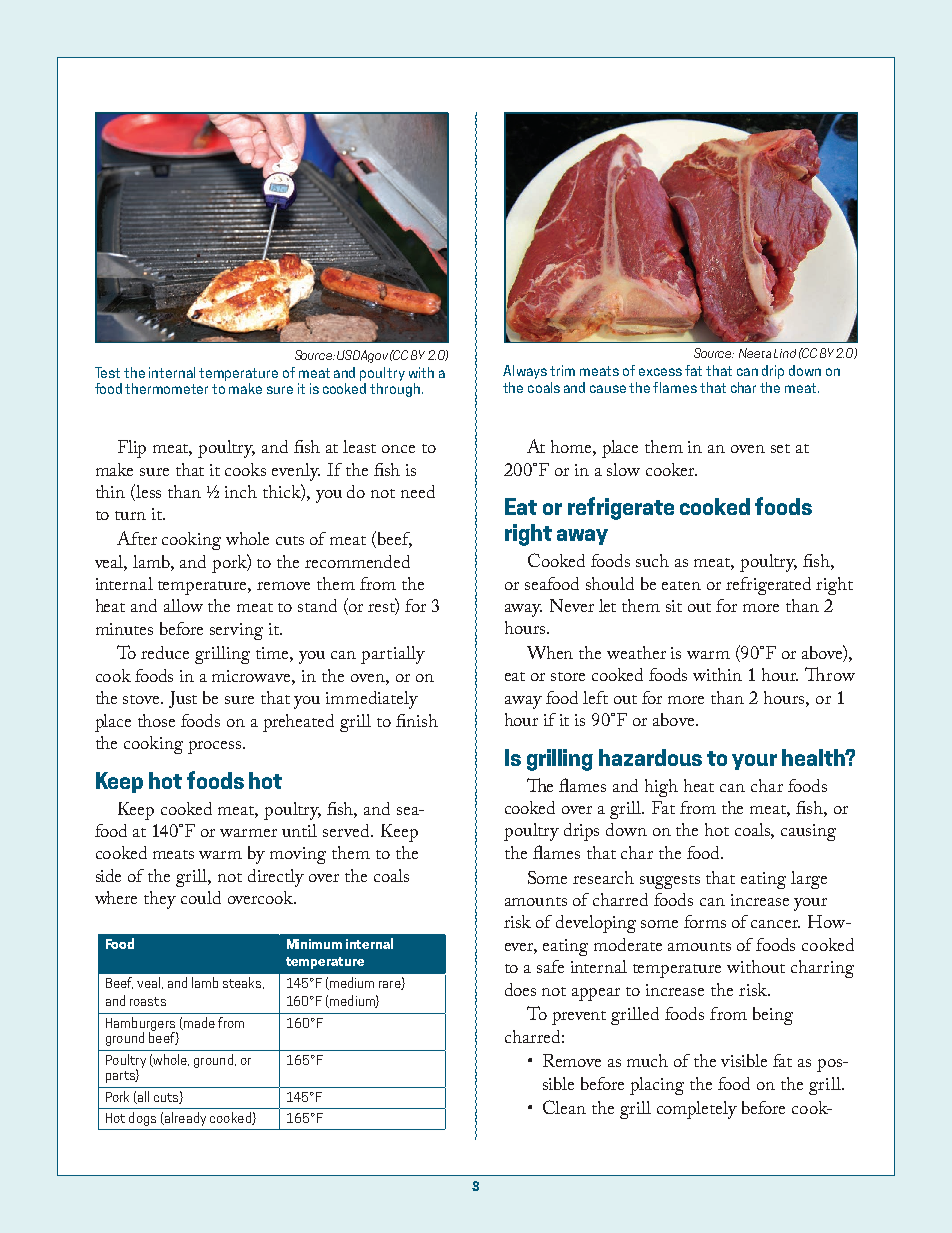 Image resolution: width=952 pixels, height=1233 pixels. I want to click on process, so click(216, 747).
